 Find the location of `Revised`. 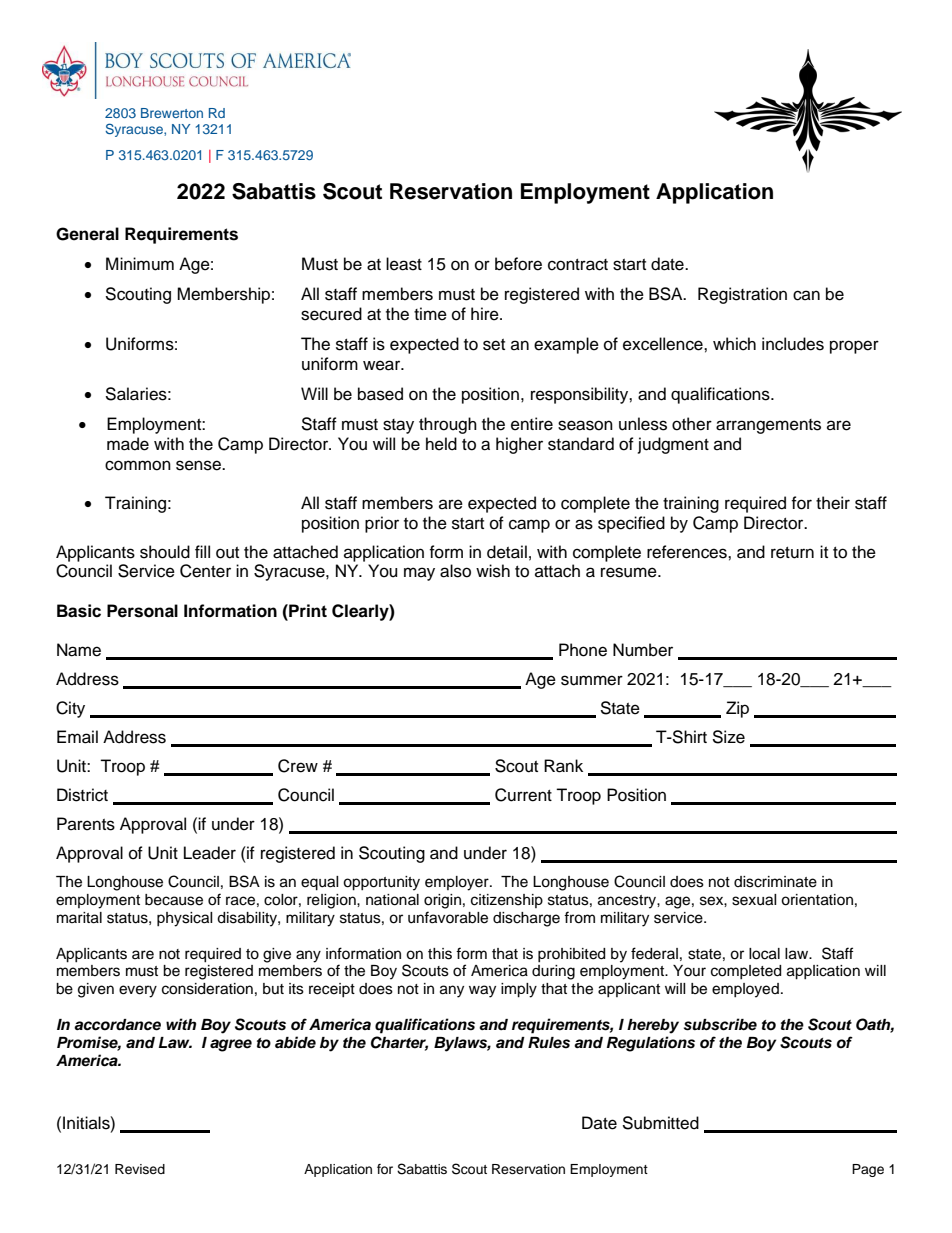

Revised is located at coordinates (140, 1169).
